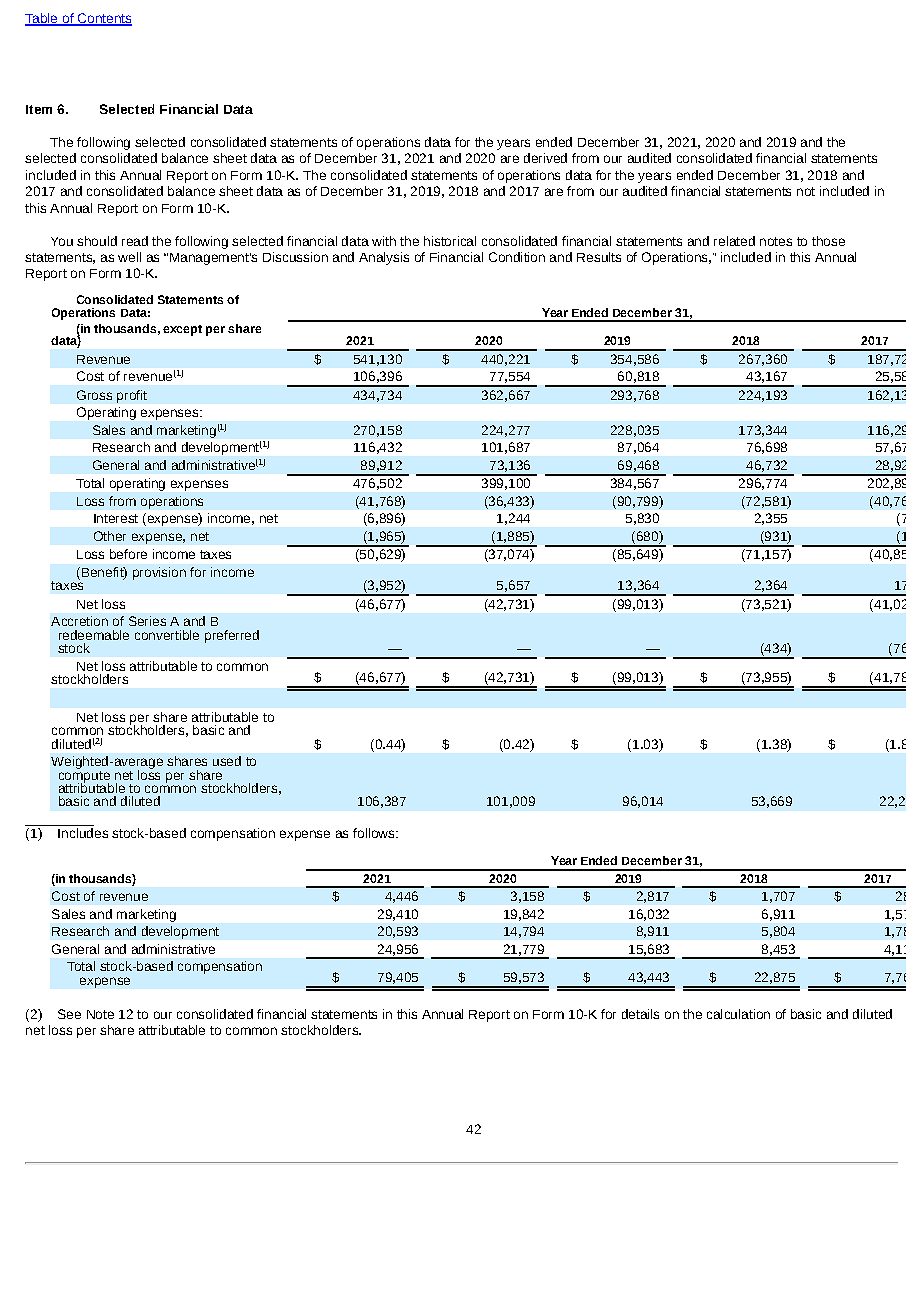 This image has width=924, height=1308. Describe the element at coordinates (232, 636) in the image. I see `preferred` at that location.
